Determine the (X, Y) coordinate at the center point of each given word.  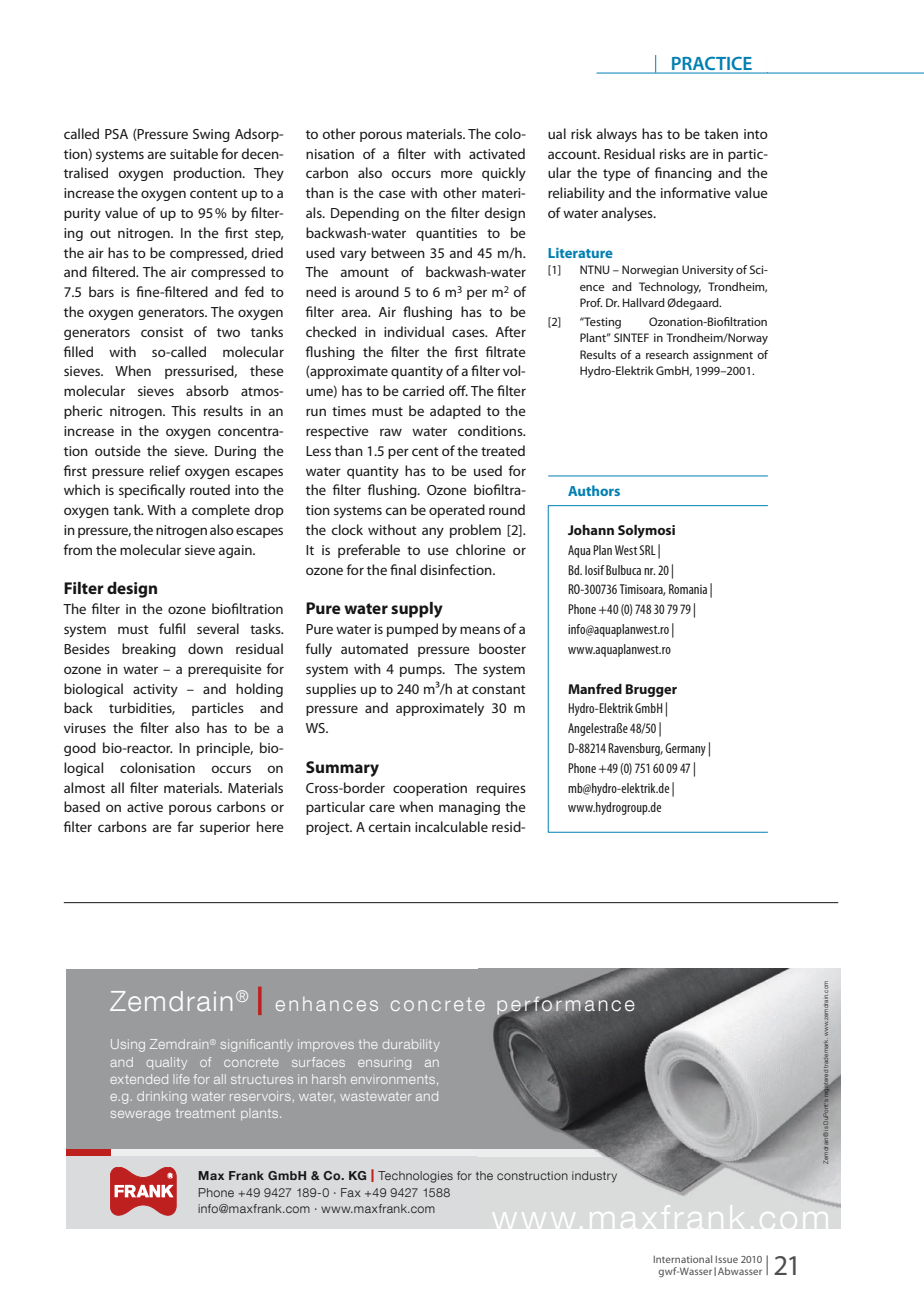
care (382, 808)
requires (501, 789)
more (457, 174)
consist (162, 332)
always (617, 135)
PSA (116, 134)
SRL (647, 550)
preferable (369, 551)
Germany (685, 749)
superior (225, 828)
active (145, 807)
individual (414, 331)
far (185, 826)
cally (171, 491)
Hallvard (644, 302)
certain (389, 827)
